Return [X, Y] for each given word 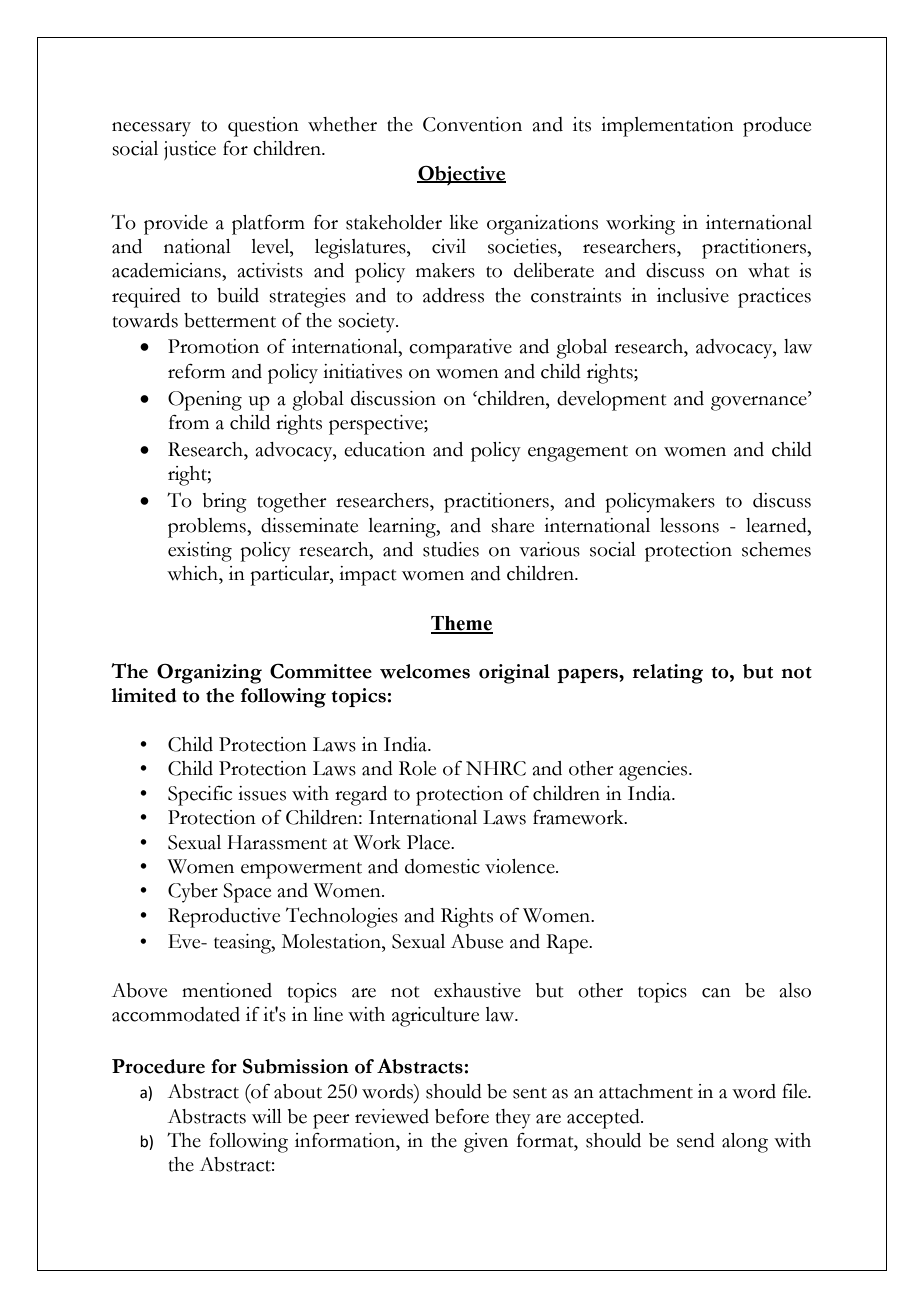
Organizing [209, 674]
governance [760, 403]
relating [668, 674]
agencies [654, 771]
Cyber [193, 893]
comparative [460, 349]
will [267, 1116]
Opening [205, 401]
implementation [667, 127]
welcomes [425, 671]
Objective [461, 175]
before [462, 1116]
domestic [442, 866]
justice [190, 150]
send [696, 1140]
